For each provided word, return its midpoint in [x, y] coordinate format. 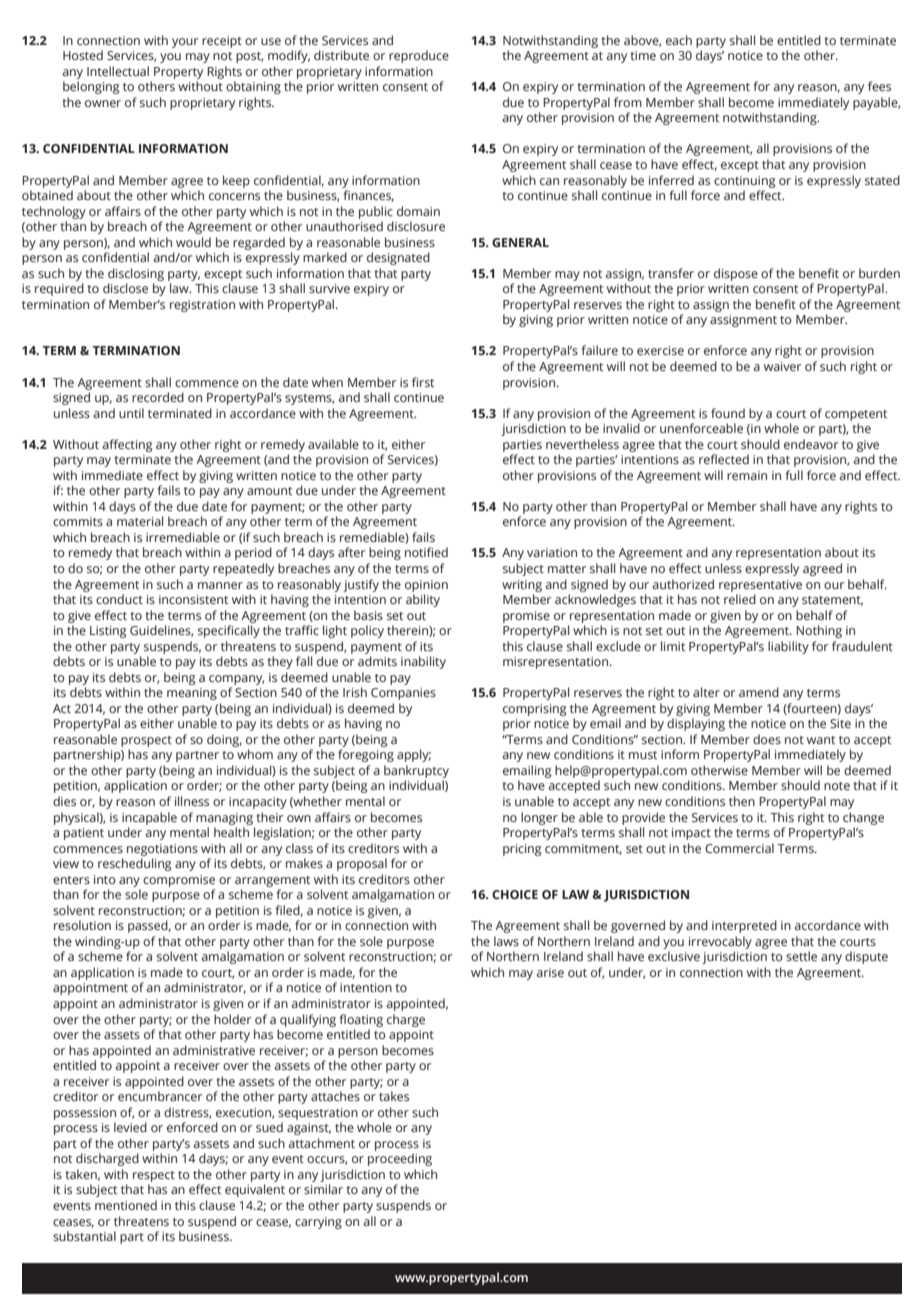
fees [879, 86]
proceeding [400, 1159]
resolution [82, 925]
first [423, 382]
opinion [426, 586]
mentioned [126, 1205]
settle [801, 956]
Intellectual [118, 71]
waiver [782, 366]
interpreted [744, 926]
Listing [108, 632]
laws [506, 941]
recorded [158, 397]
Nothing [819, 631]
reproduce [419, 56]
